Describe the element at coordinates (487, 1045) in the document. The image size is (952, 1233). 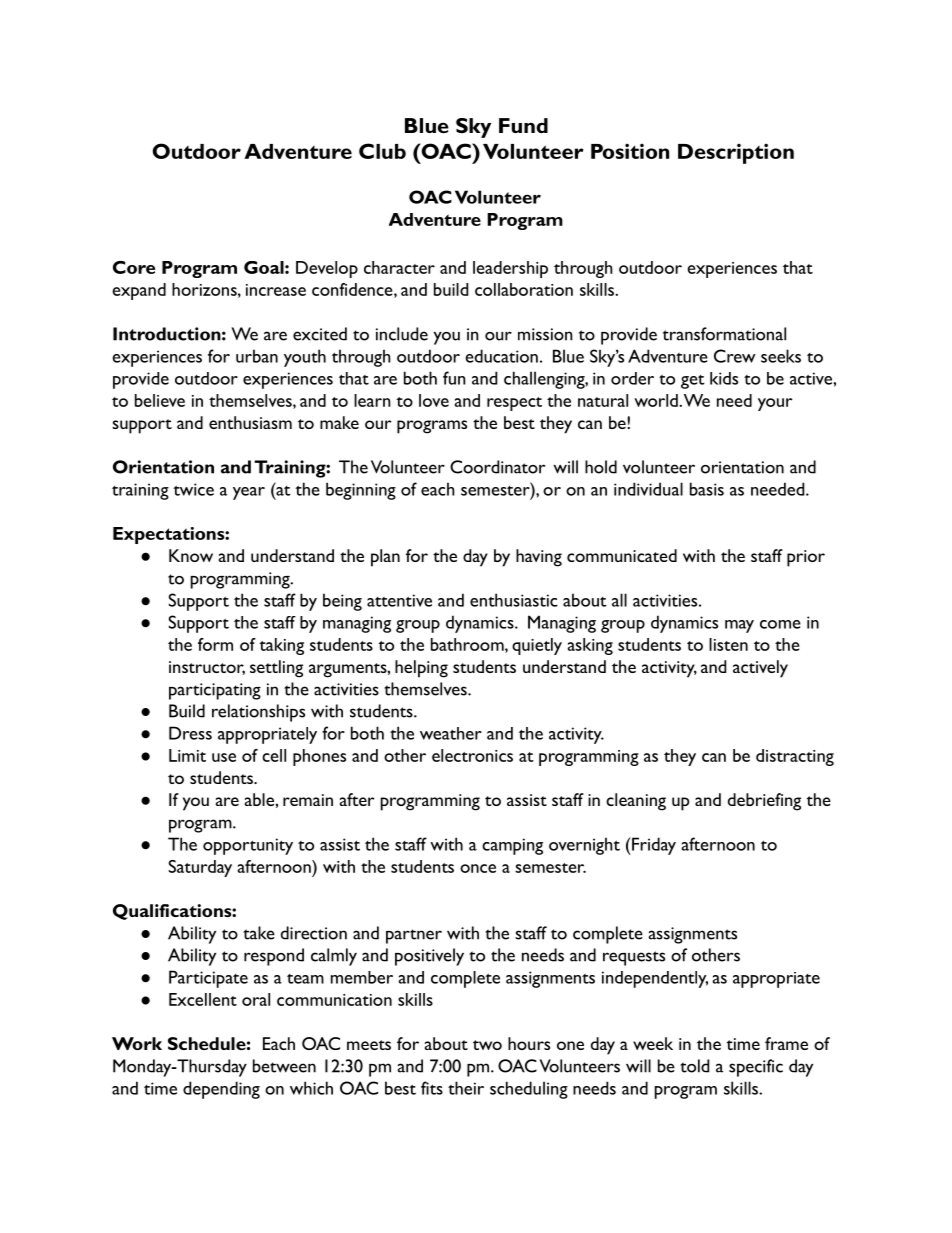
I see `two` at that location.
